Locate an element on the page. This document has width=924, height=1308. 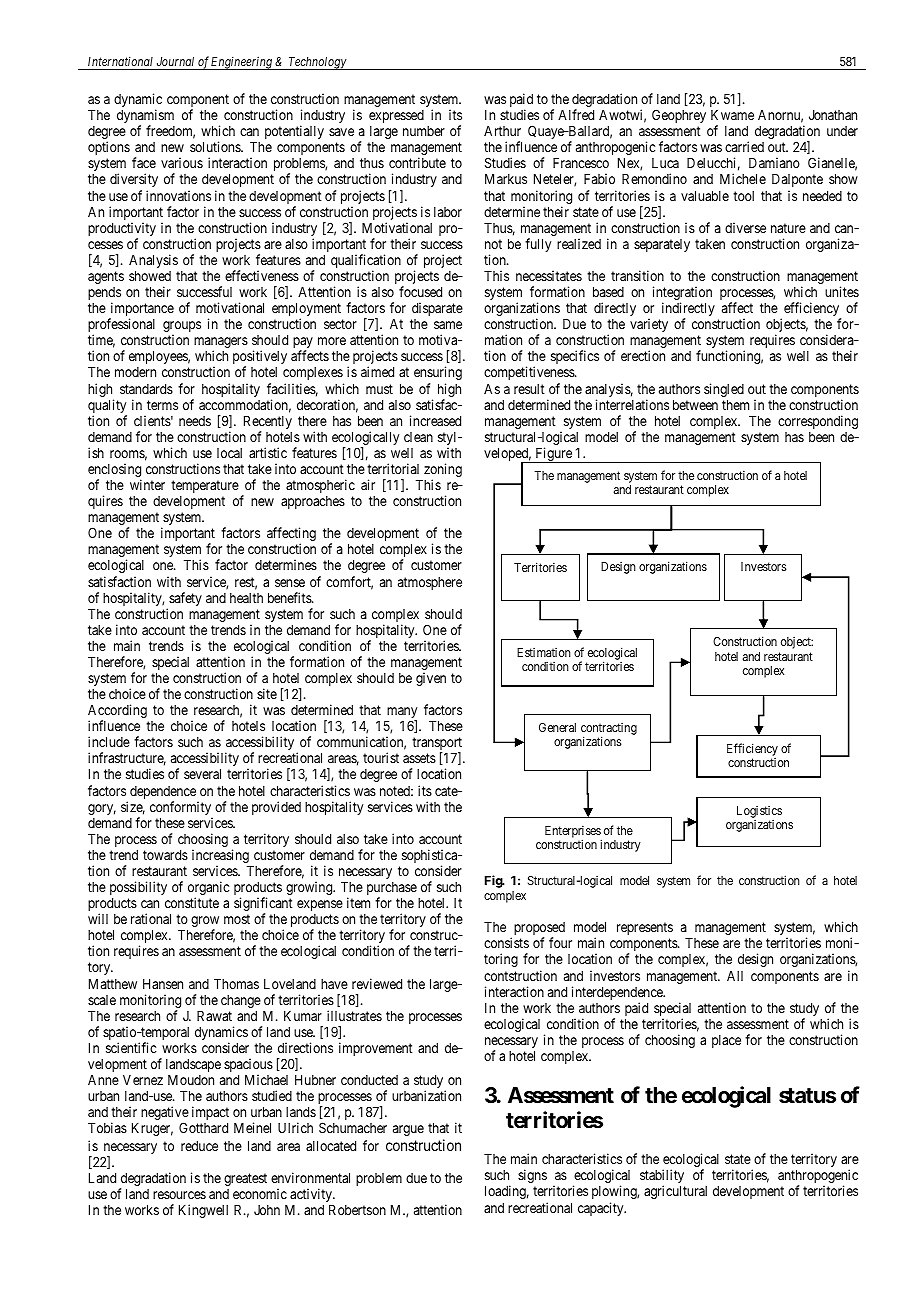
Arthur is located at coordinates (502, 131).
